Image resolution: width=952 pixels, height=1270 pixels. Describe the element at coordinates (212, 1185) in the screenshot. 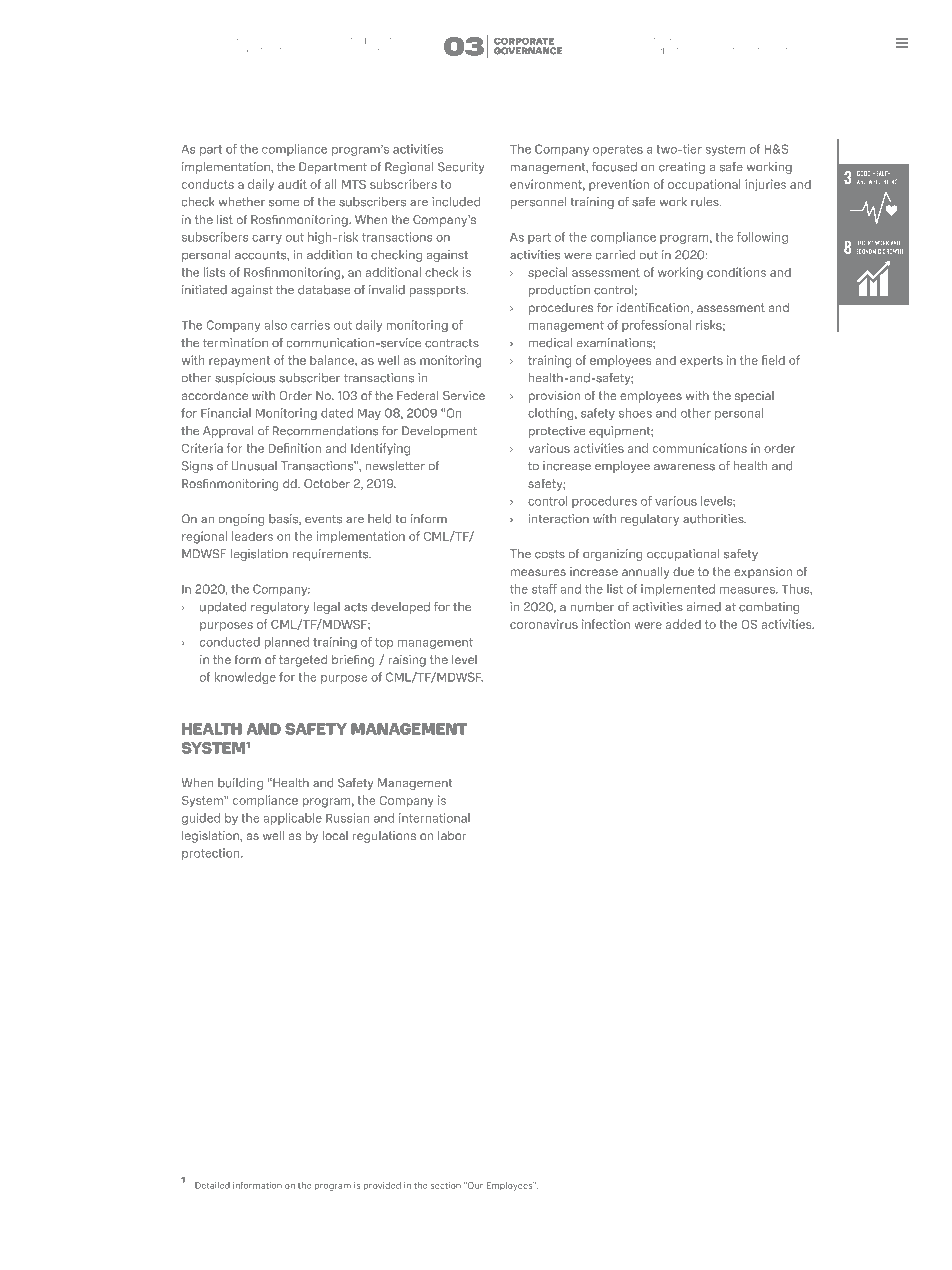

I see `Detailed` at that location.
